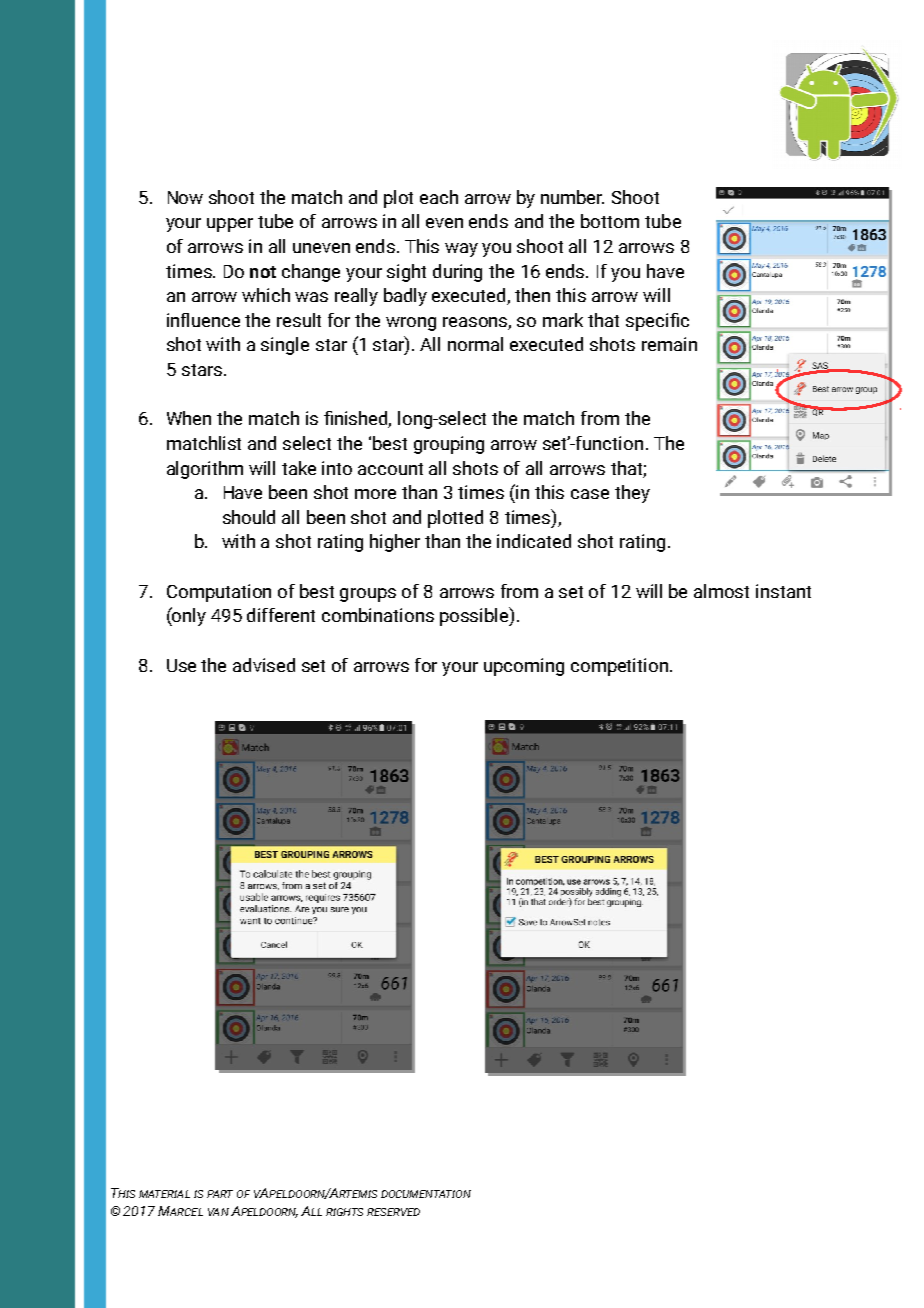  Describe the element at coordinates (393, 1212) in the screenshot. I see `RESERVED` at that location.
